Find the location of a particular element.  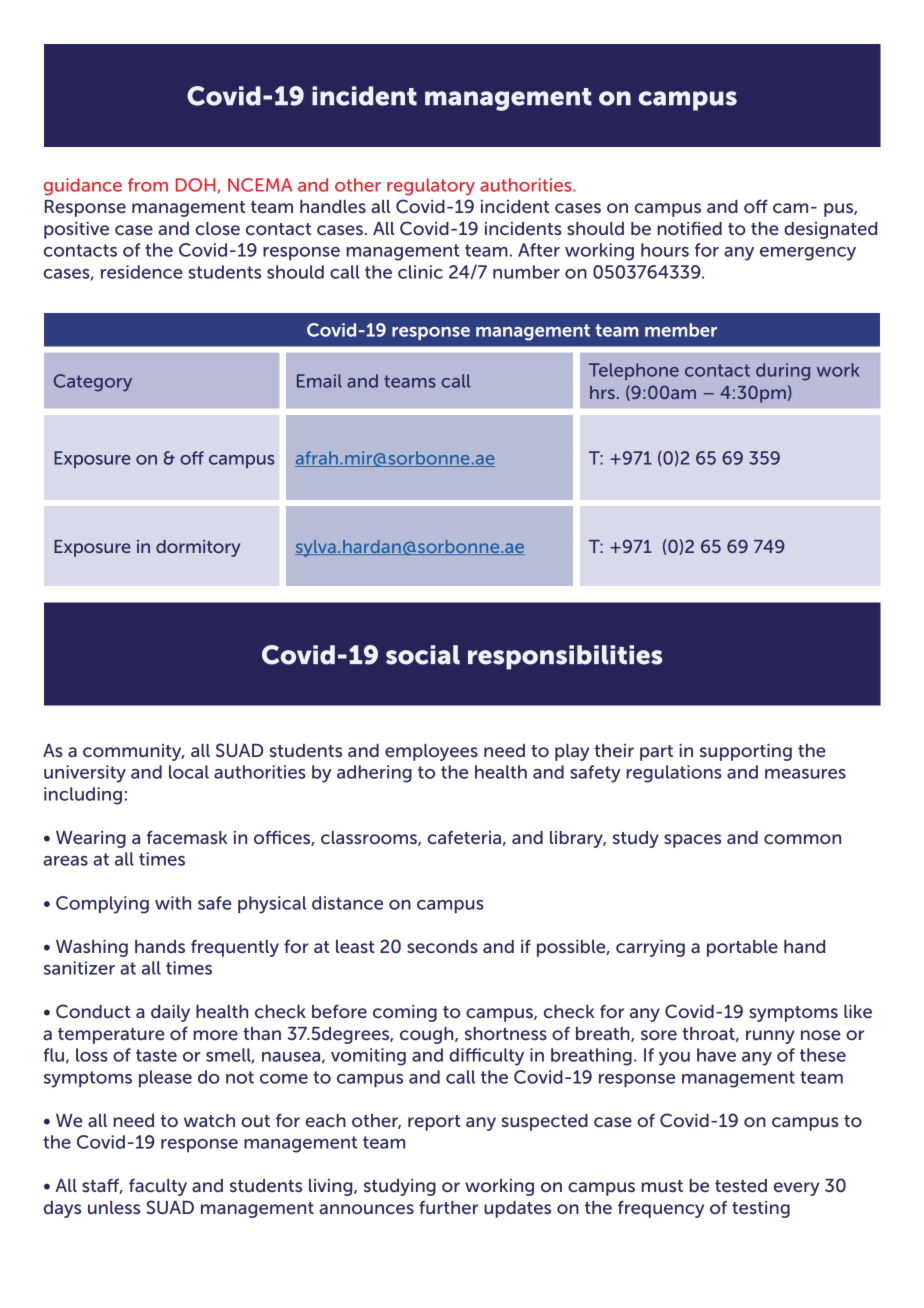

hrs is located at coordinates (602, 392).
